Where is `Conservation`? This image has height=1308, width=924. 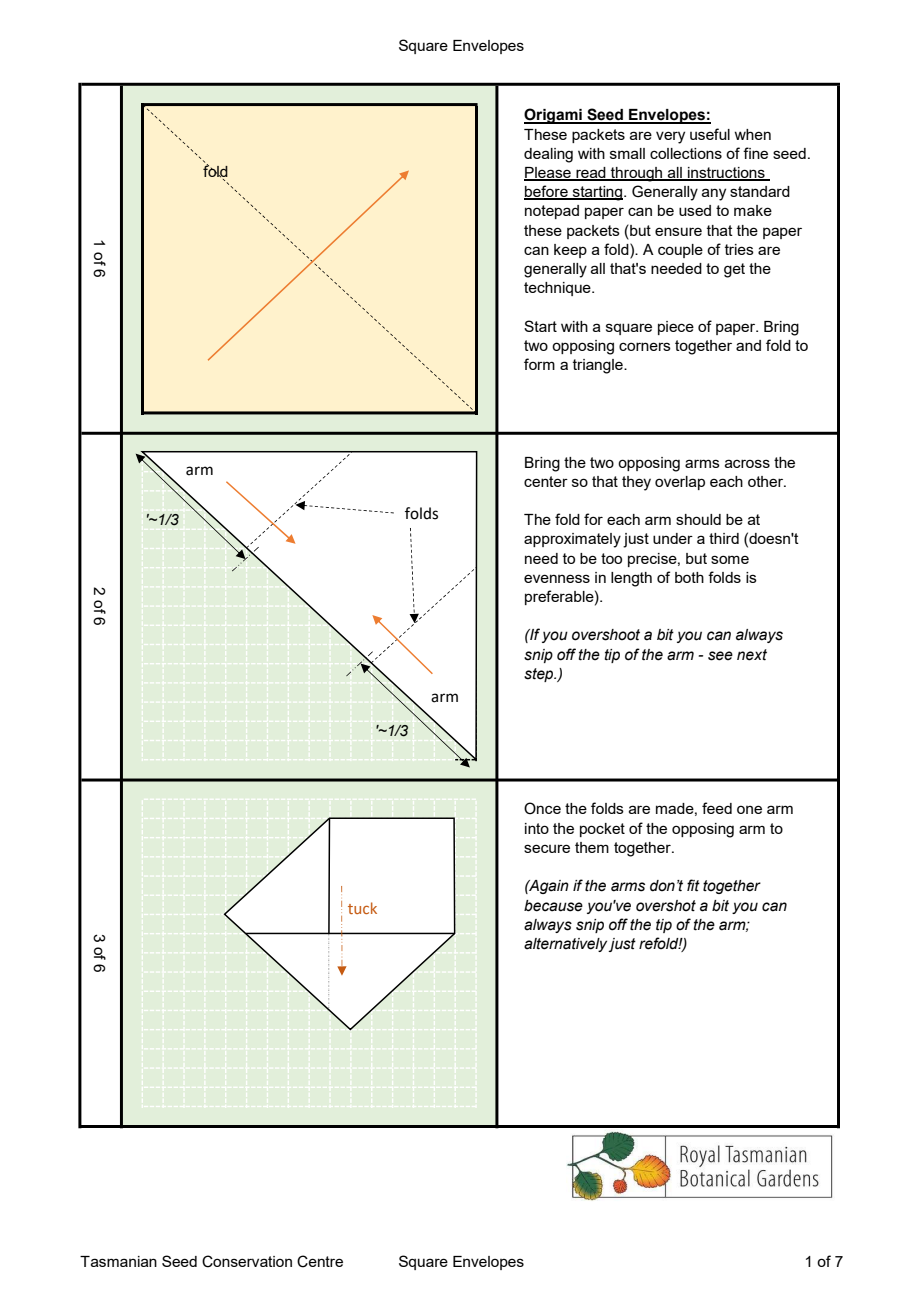 Conservation is located at coordinates (247, 1261).
